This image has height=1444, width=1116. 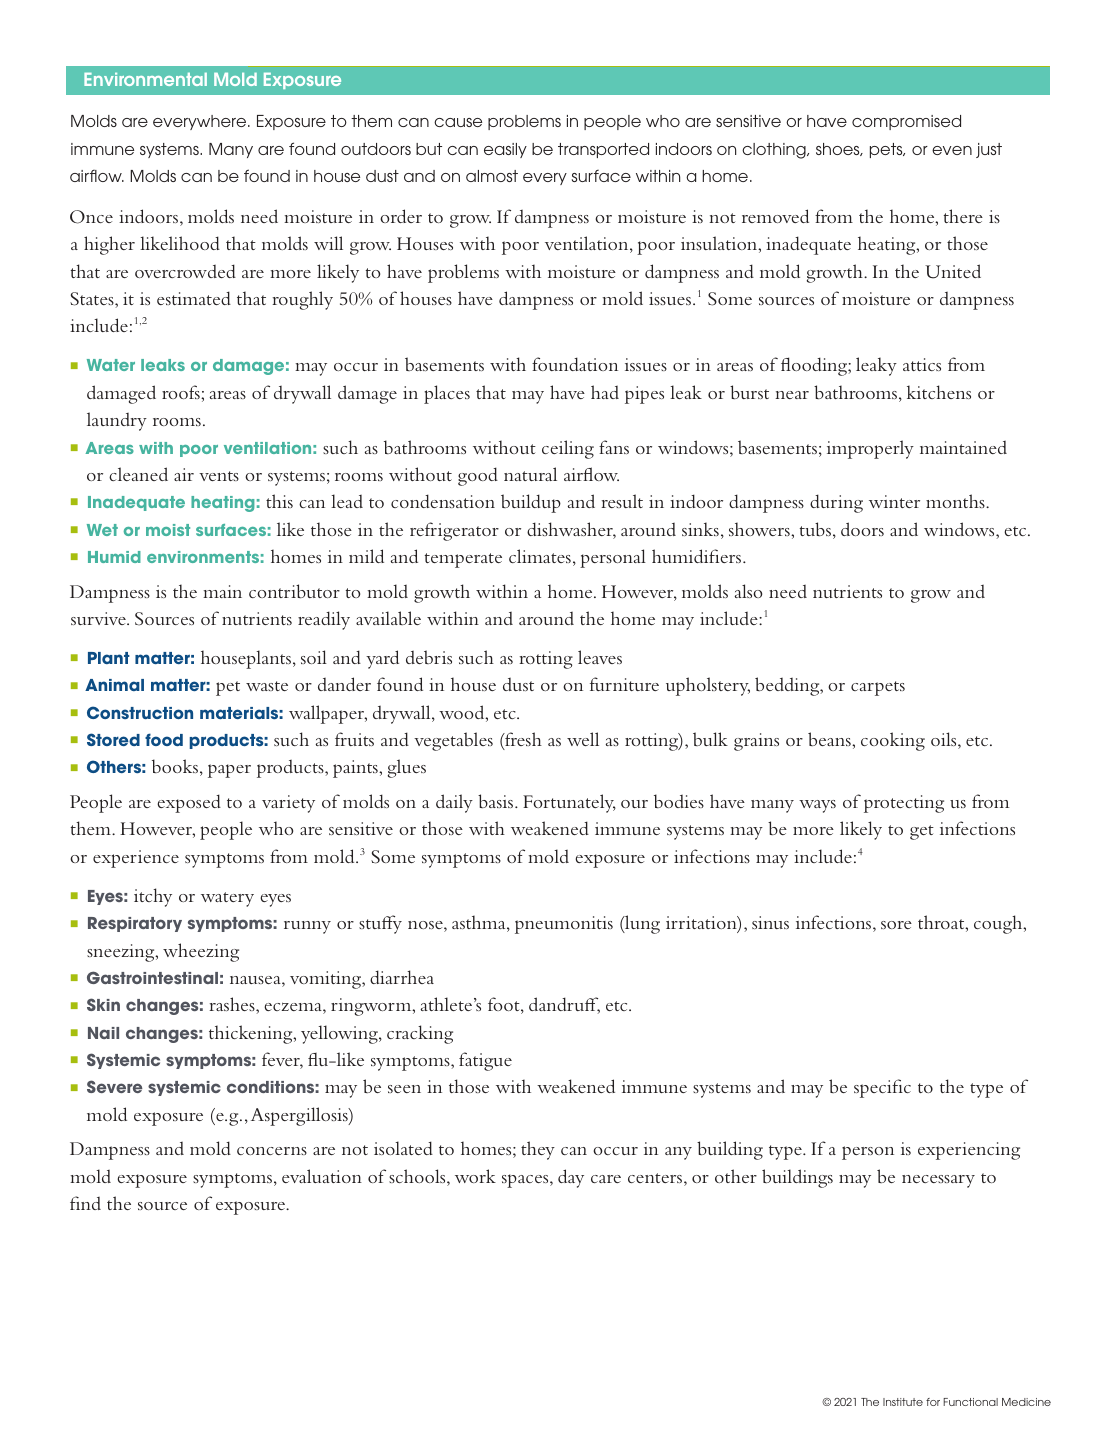 What do you see at coordinates (564, 1005) in the image?
I see `dandruff` at bounding box center [564, 1005].
